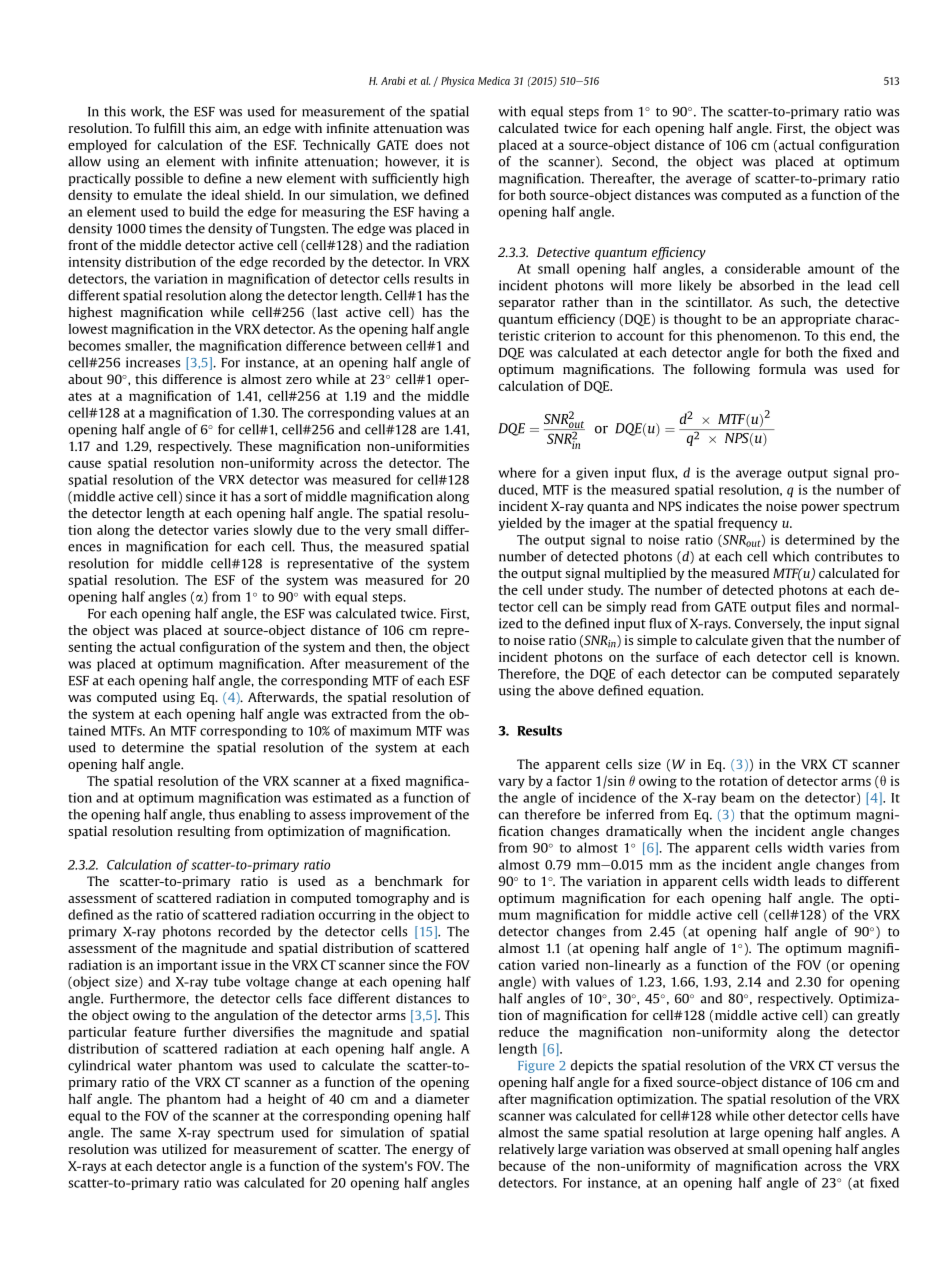  What do you see at coordinates (238, 1099) in the screenshot?
I see `had` at bounding box center [238, 1099].
